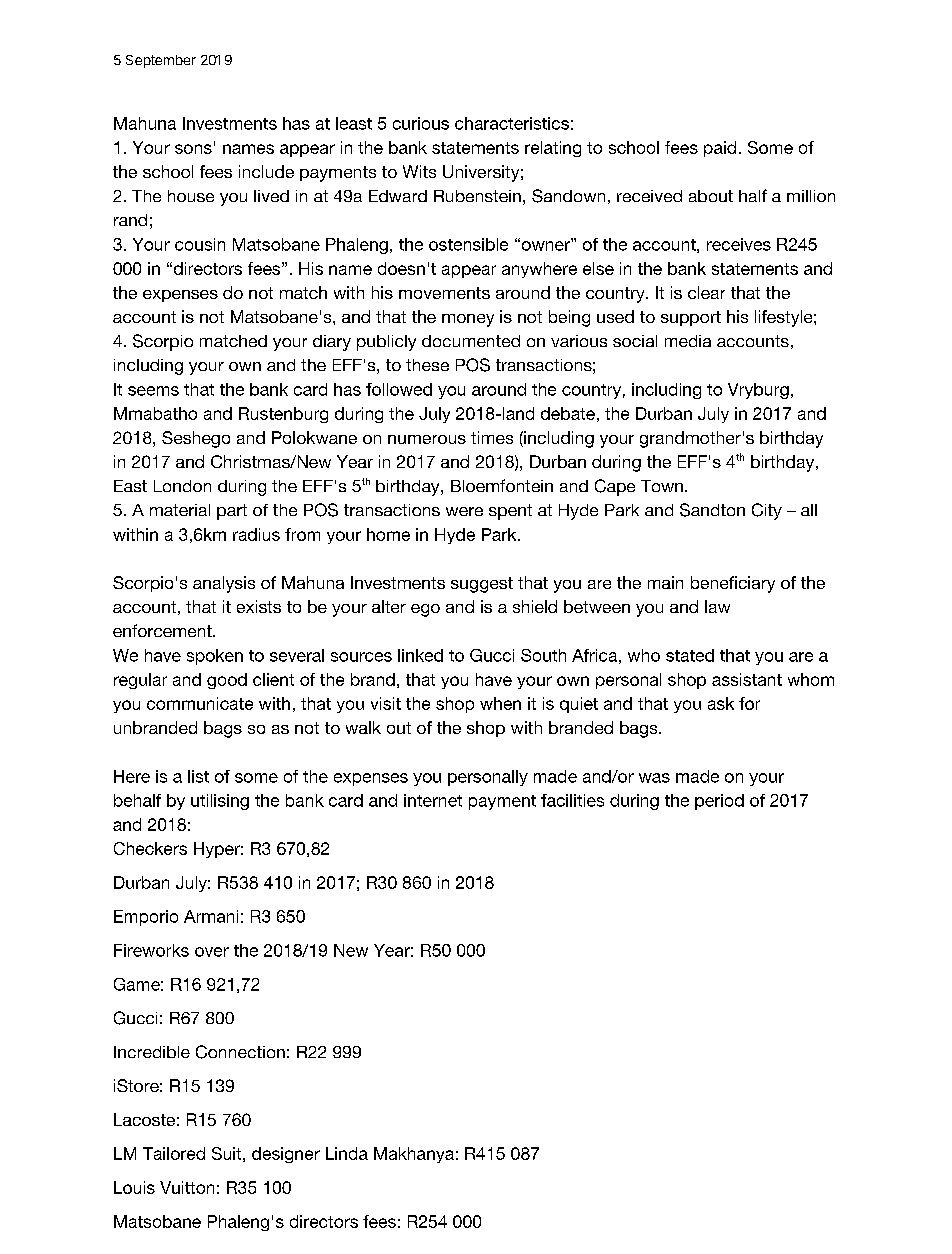  What do you see at coordinates (719, 802) in the screenshot?
I see `period` at bounding box center [719, 802].
